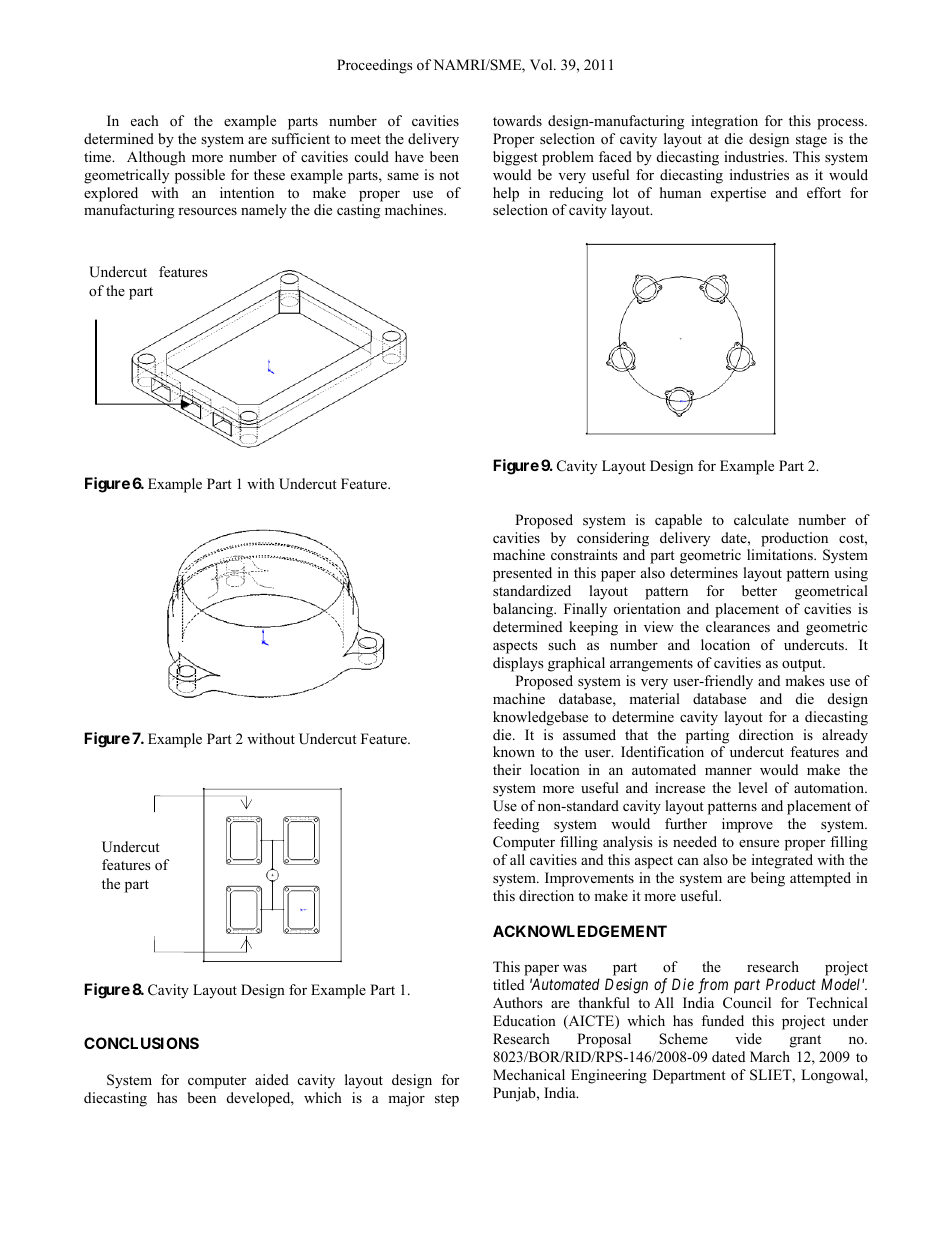 The width and height of the screenshot is (952, 1233). What do you see at coordinates (514, 751) in the screenshot?
I see `known` at bounding box center [514, 751].
